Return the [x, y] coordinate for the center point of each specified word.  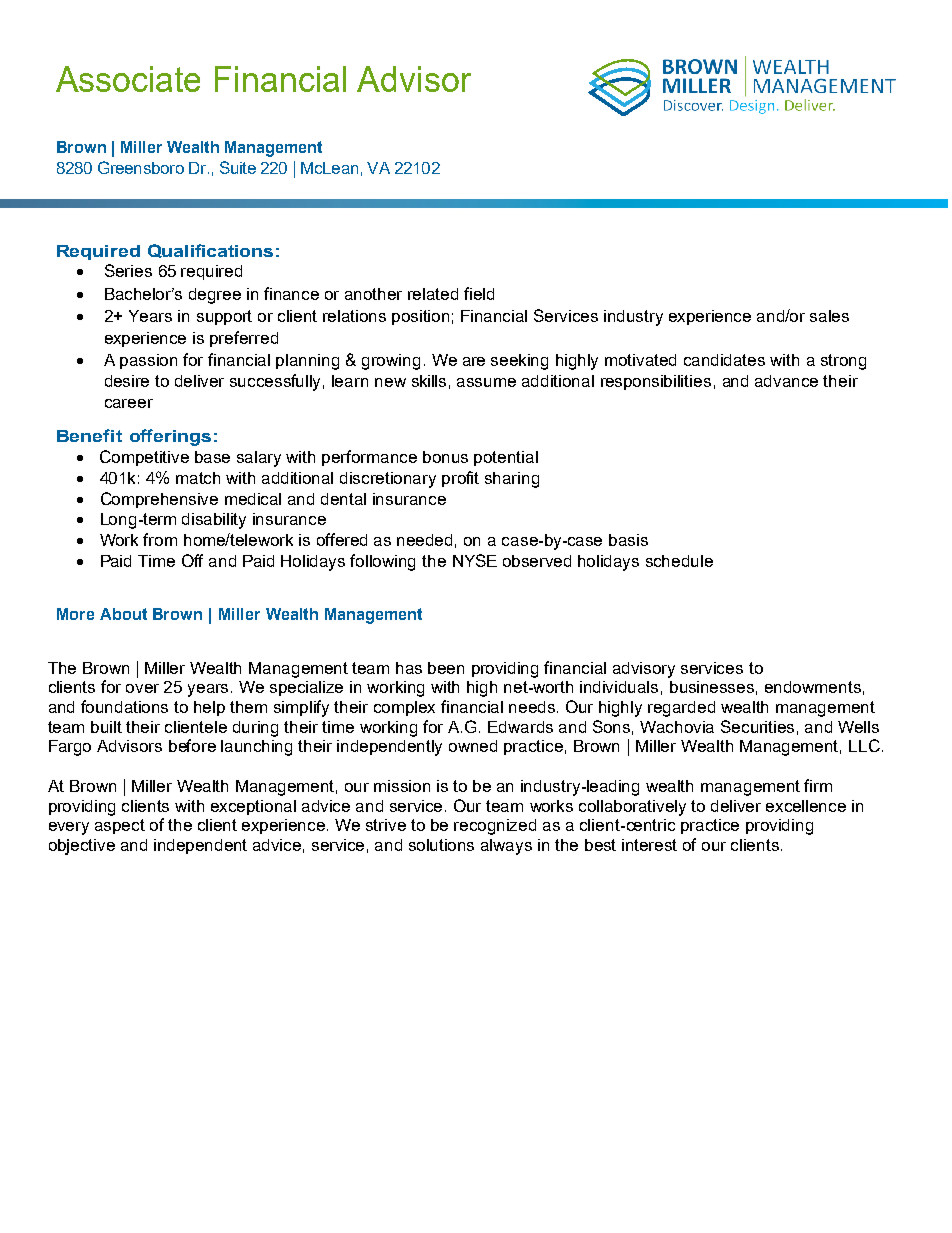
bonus [445, 457]
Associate [128, 79]
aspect [120, 826]
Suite [238, 167]
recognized [495, 827]
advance [786, 381]
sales [829, 316]
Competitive [144, 458]
